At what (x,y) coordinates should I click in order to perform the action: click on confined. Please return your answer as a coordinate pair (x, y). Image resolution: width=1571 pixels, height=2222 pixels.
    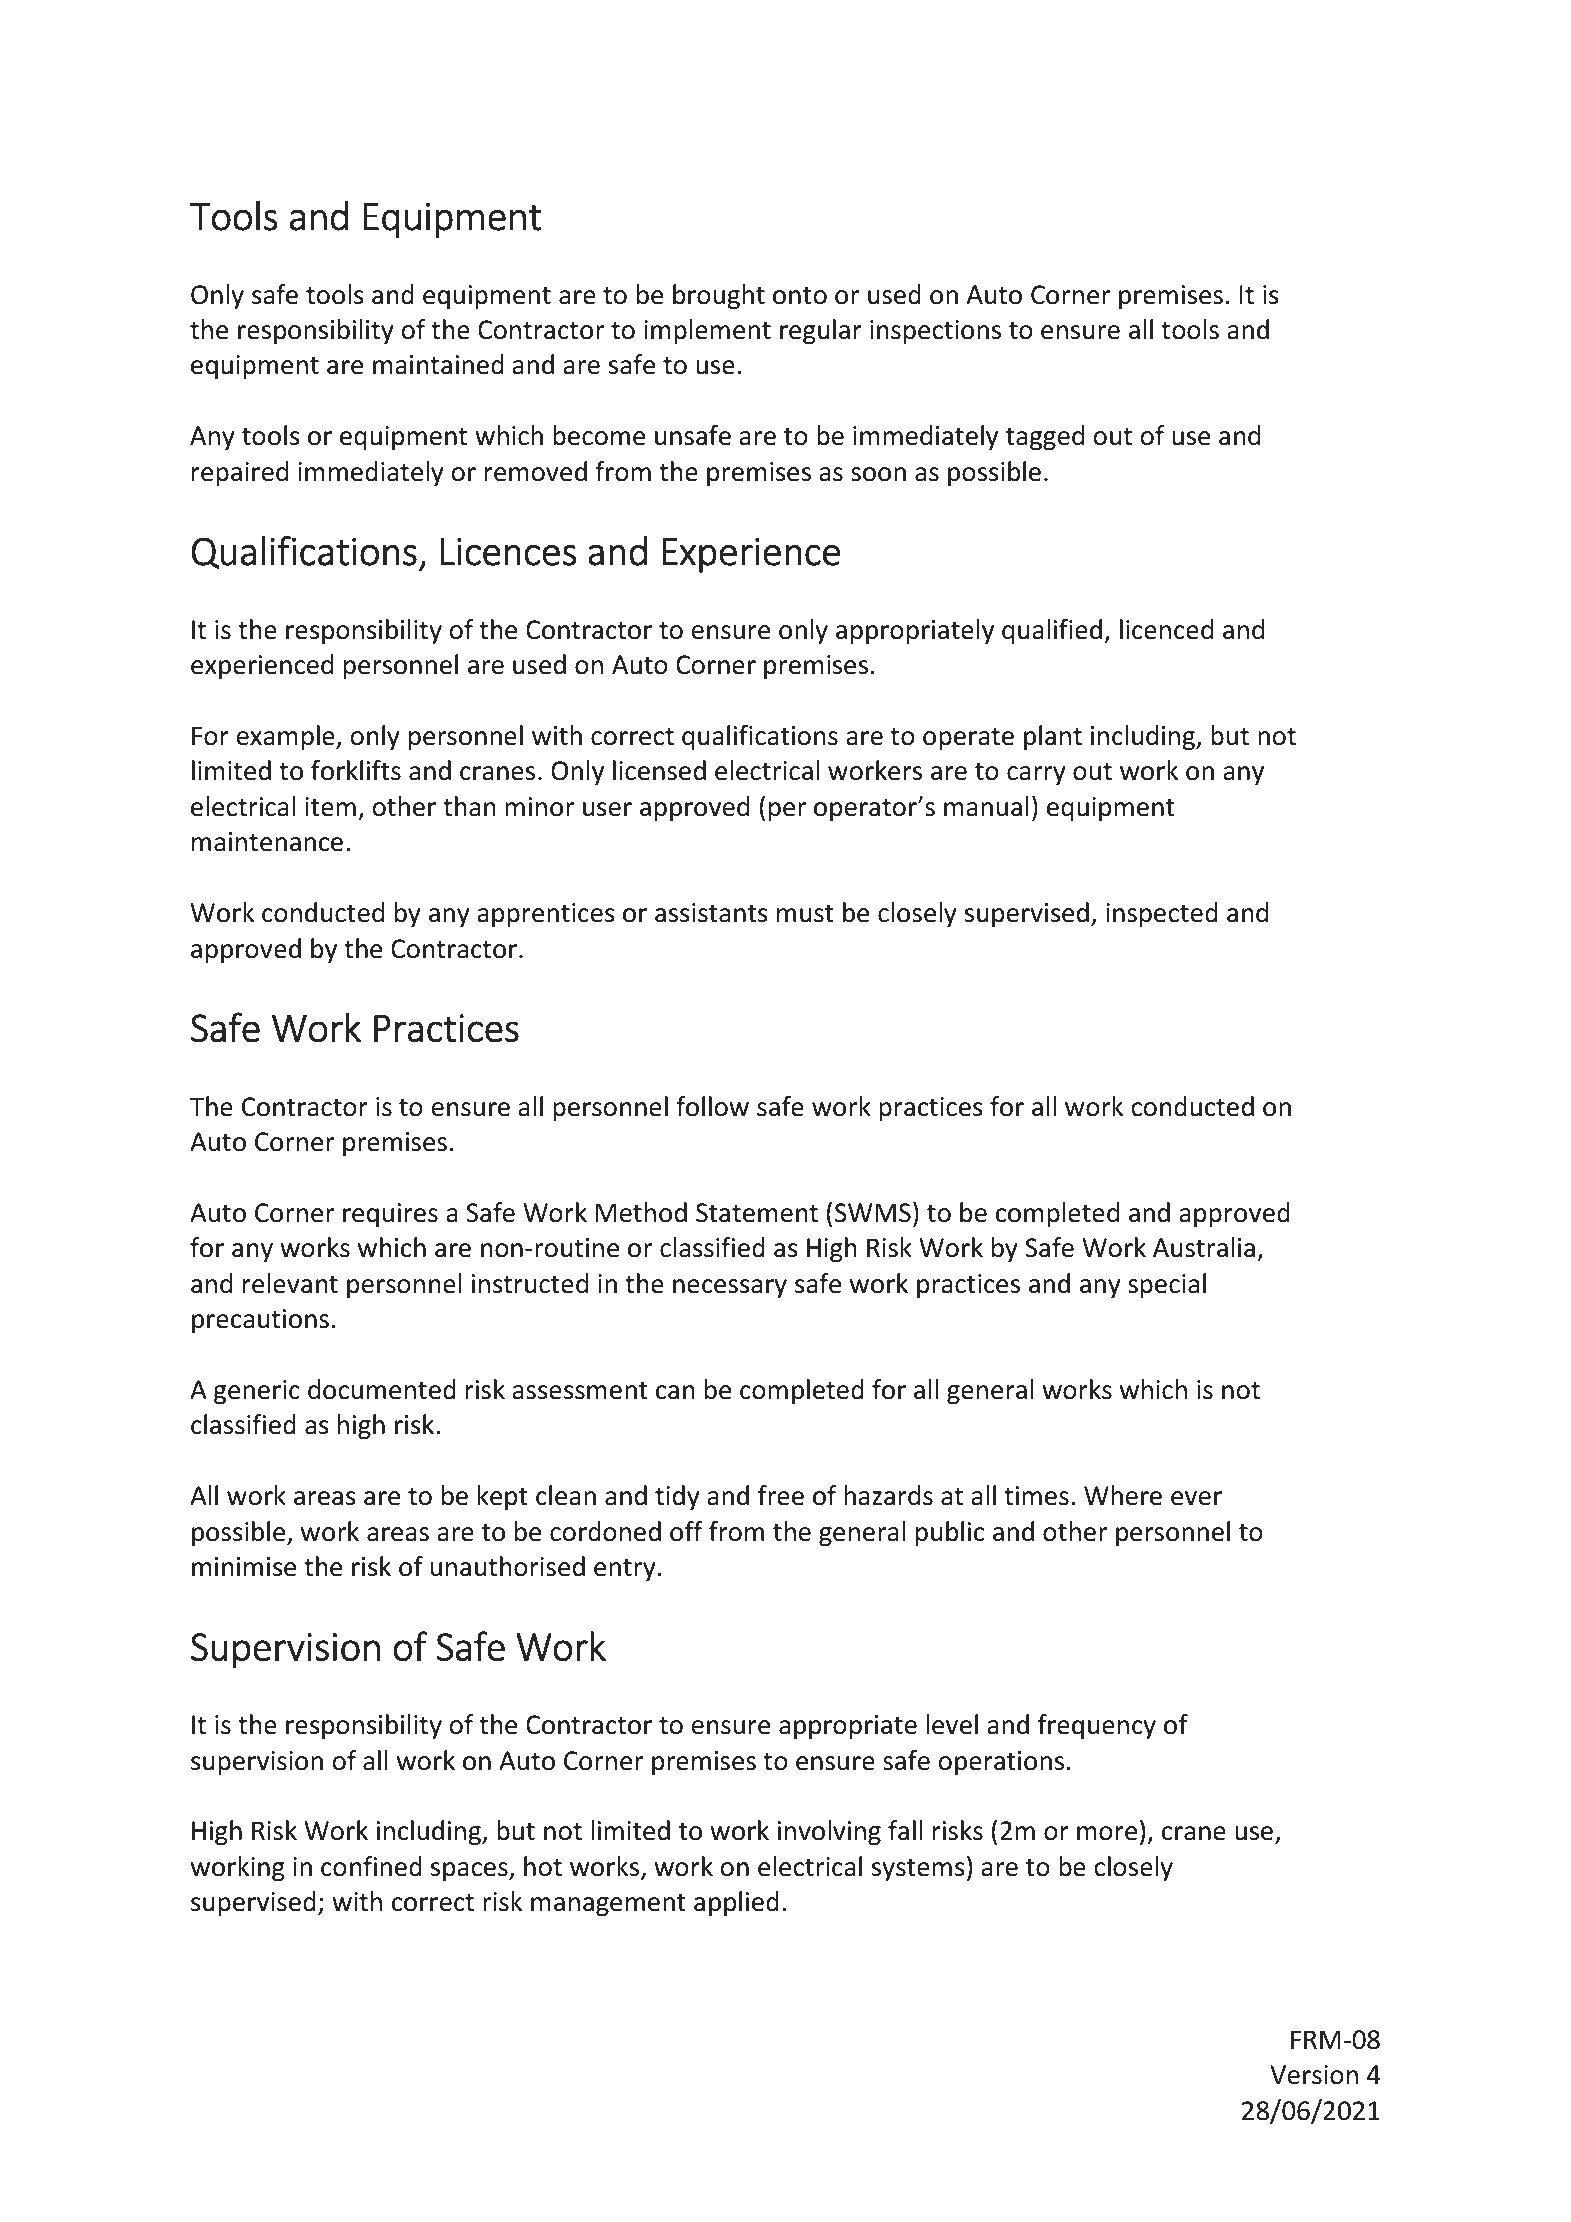
    Looking at the image, I should click on (371, 1866).
